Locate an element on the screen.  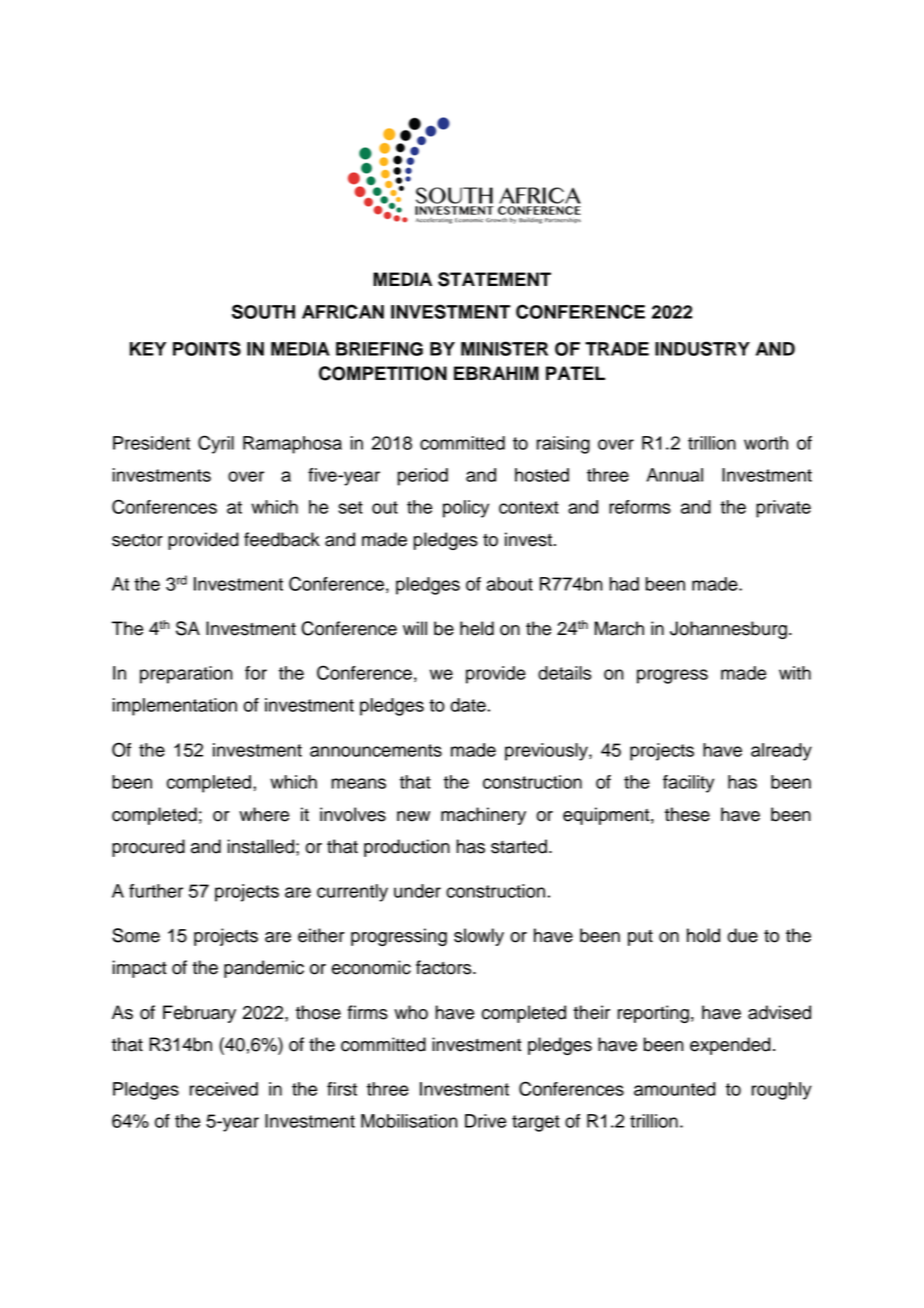
policy is located at coordinates (466, 509).
